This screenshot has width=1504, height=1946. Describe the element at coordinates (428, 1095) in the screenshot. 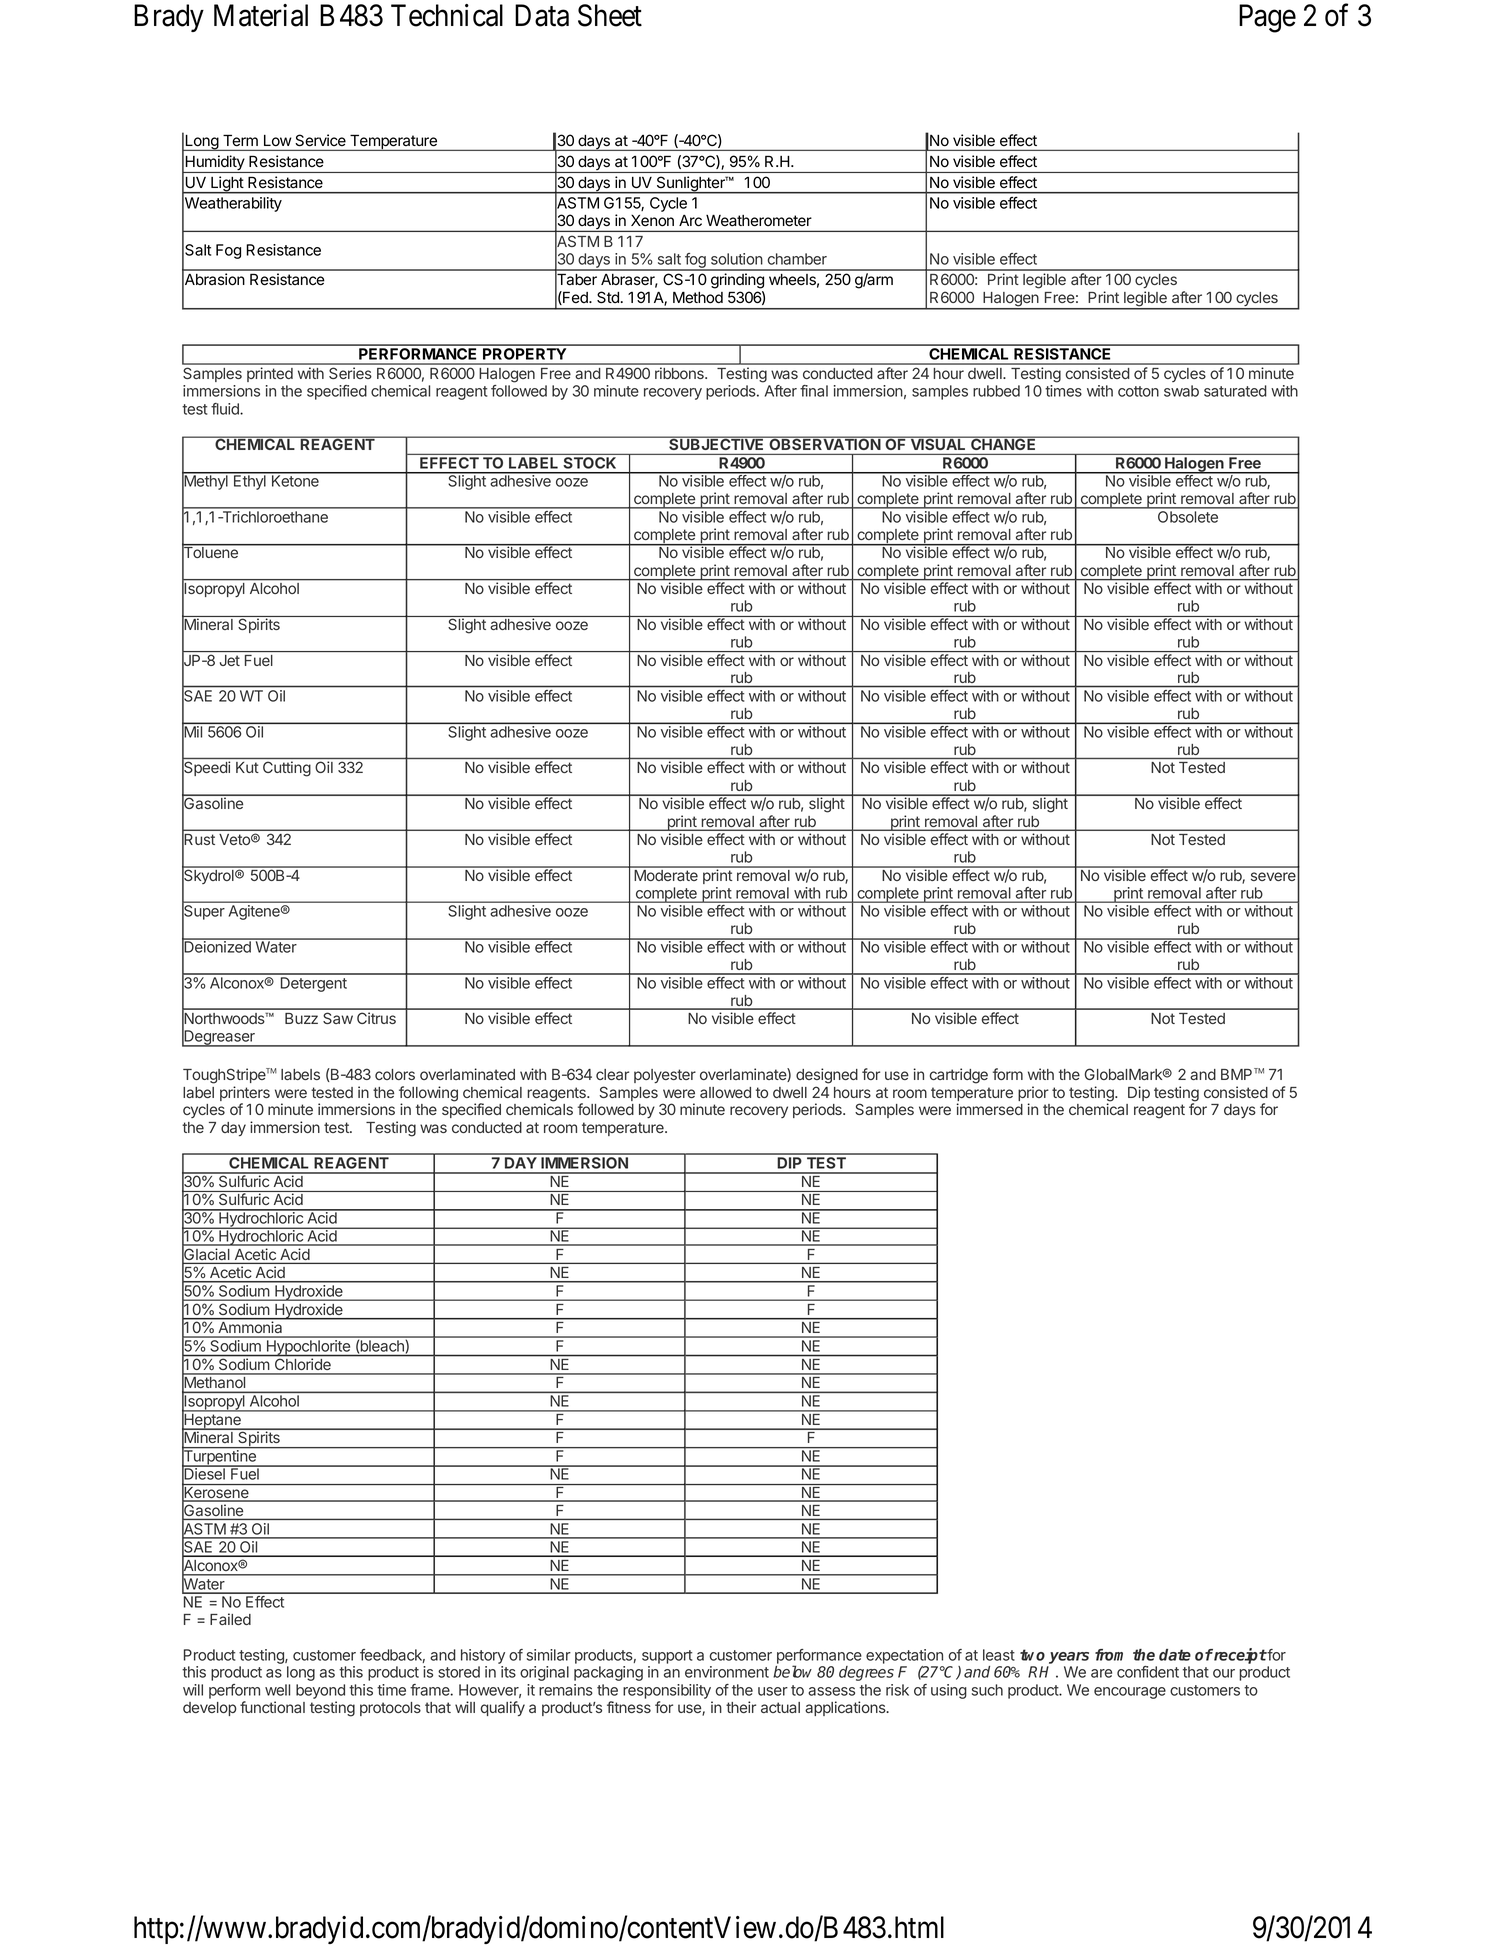

I see `following` at that location.
